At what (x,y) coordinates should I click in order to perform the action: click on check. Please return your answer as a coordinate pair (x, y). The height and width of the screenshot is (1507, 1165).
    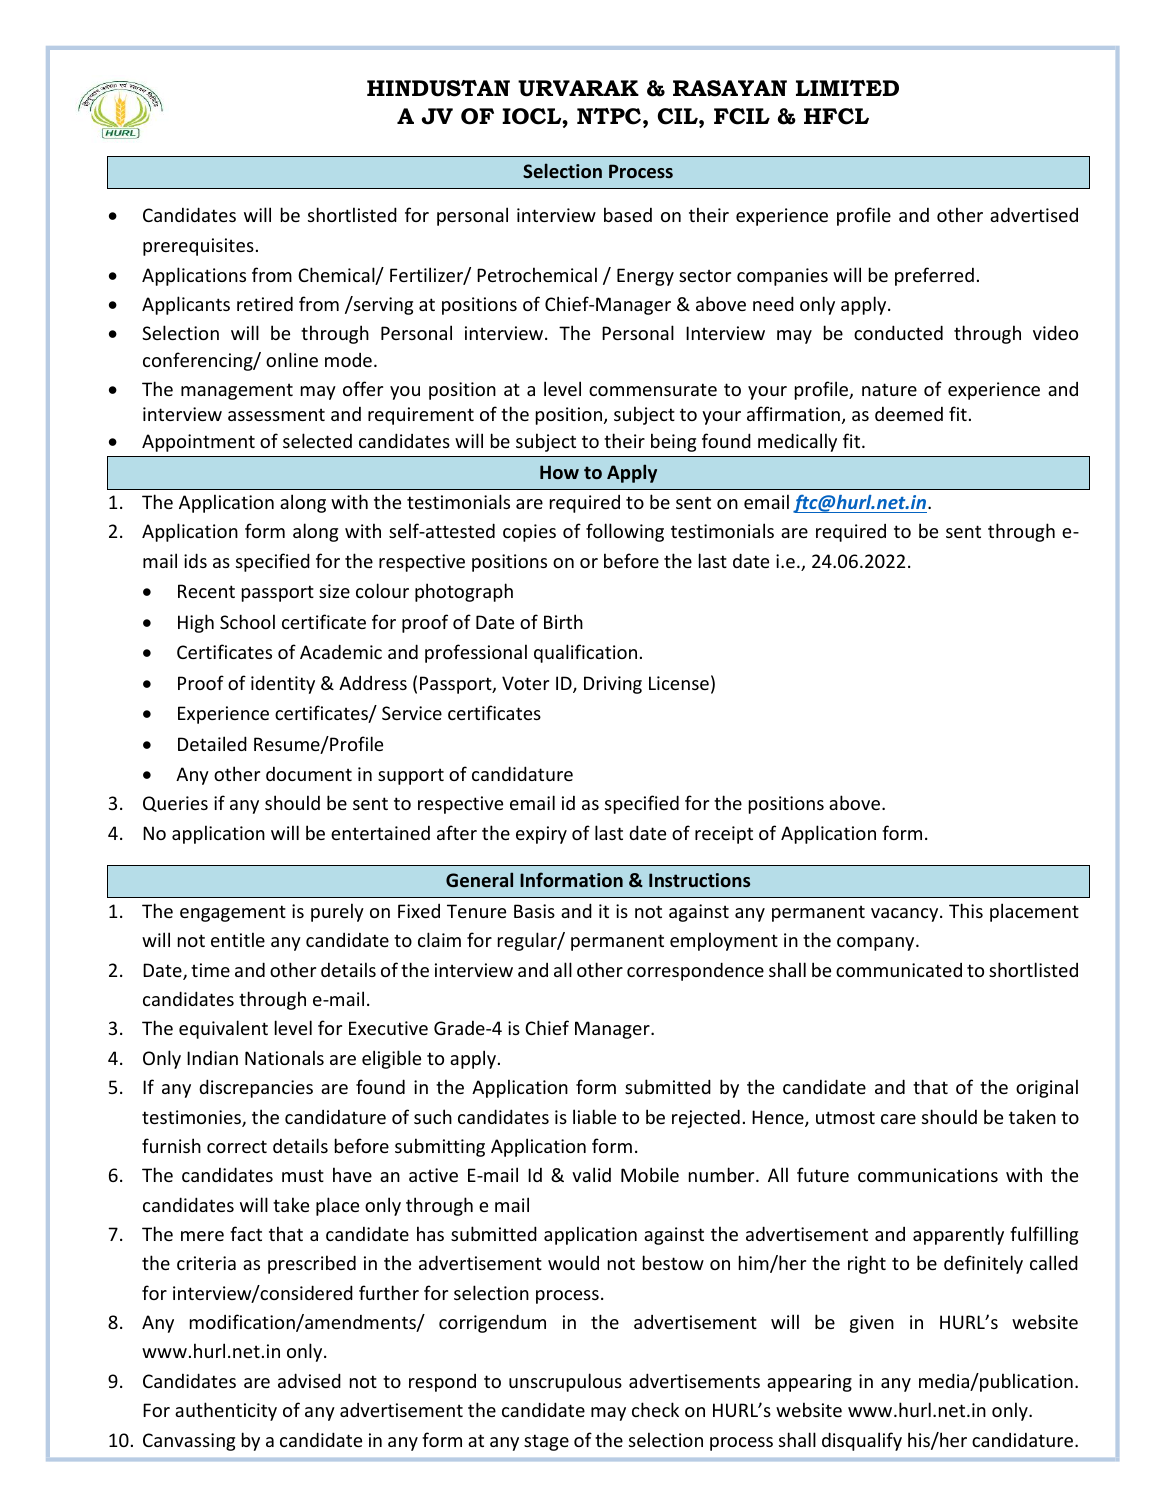
    Looking at the image, I should click on (655, 1409).
